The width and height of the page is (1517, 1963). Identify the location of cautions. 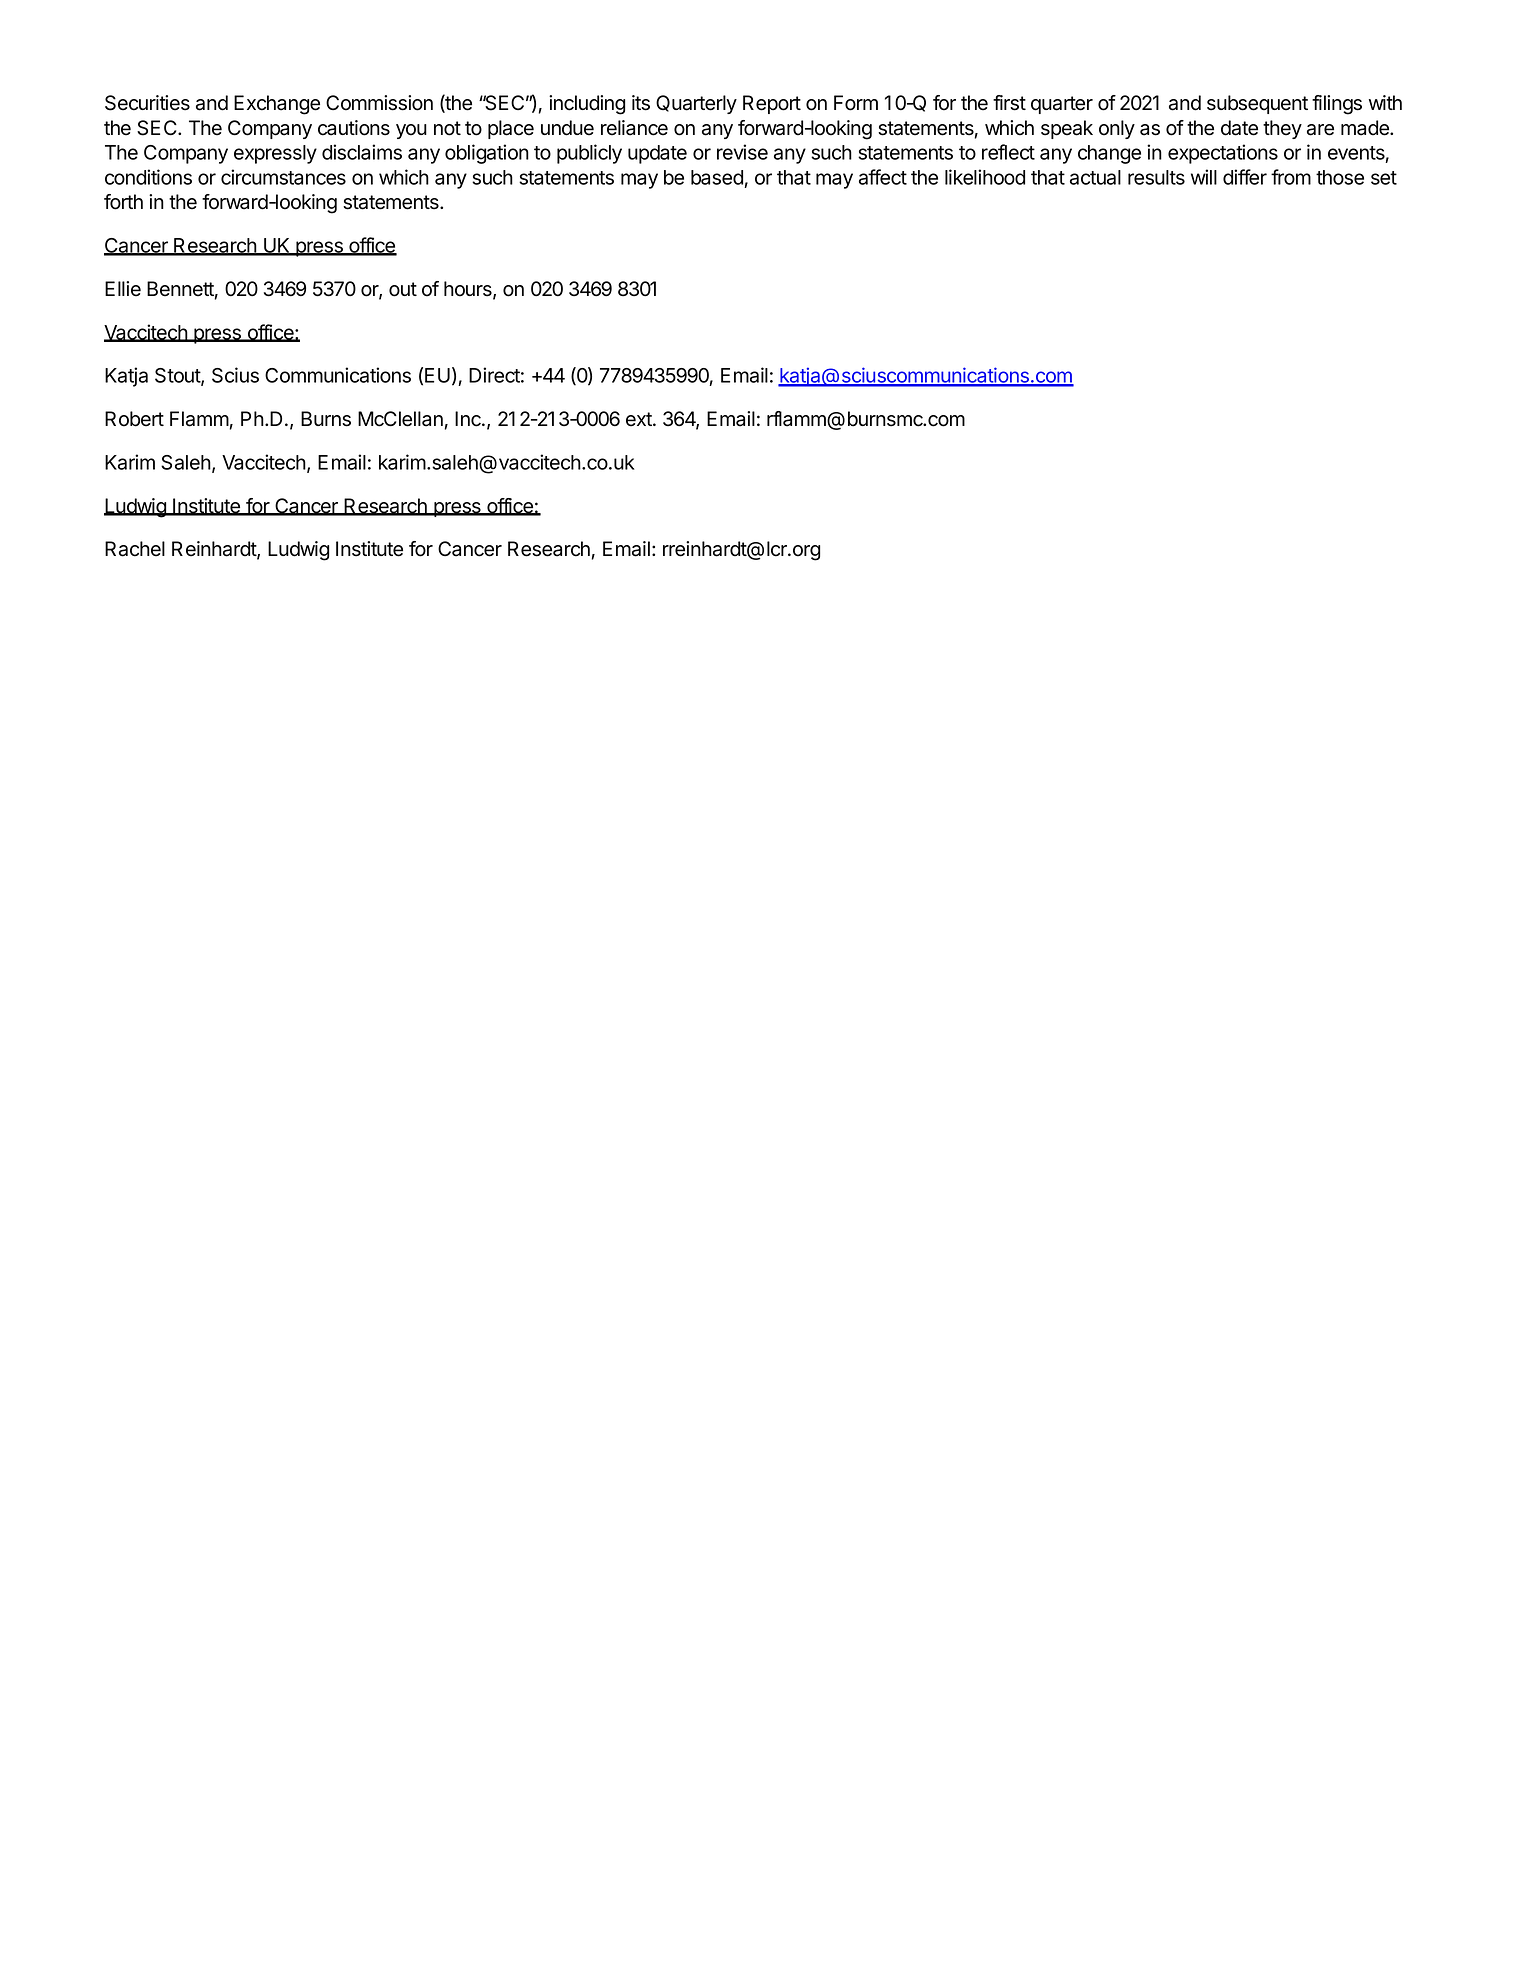
(354, 128).
